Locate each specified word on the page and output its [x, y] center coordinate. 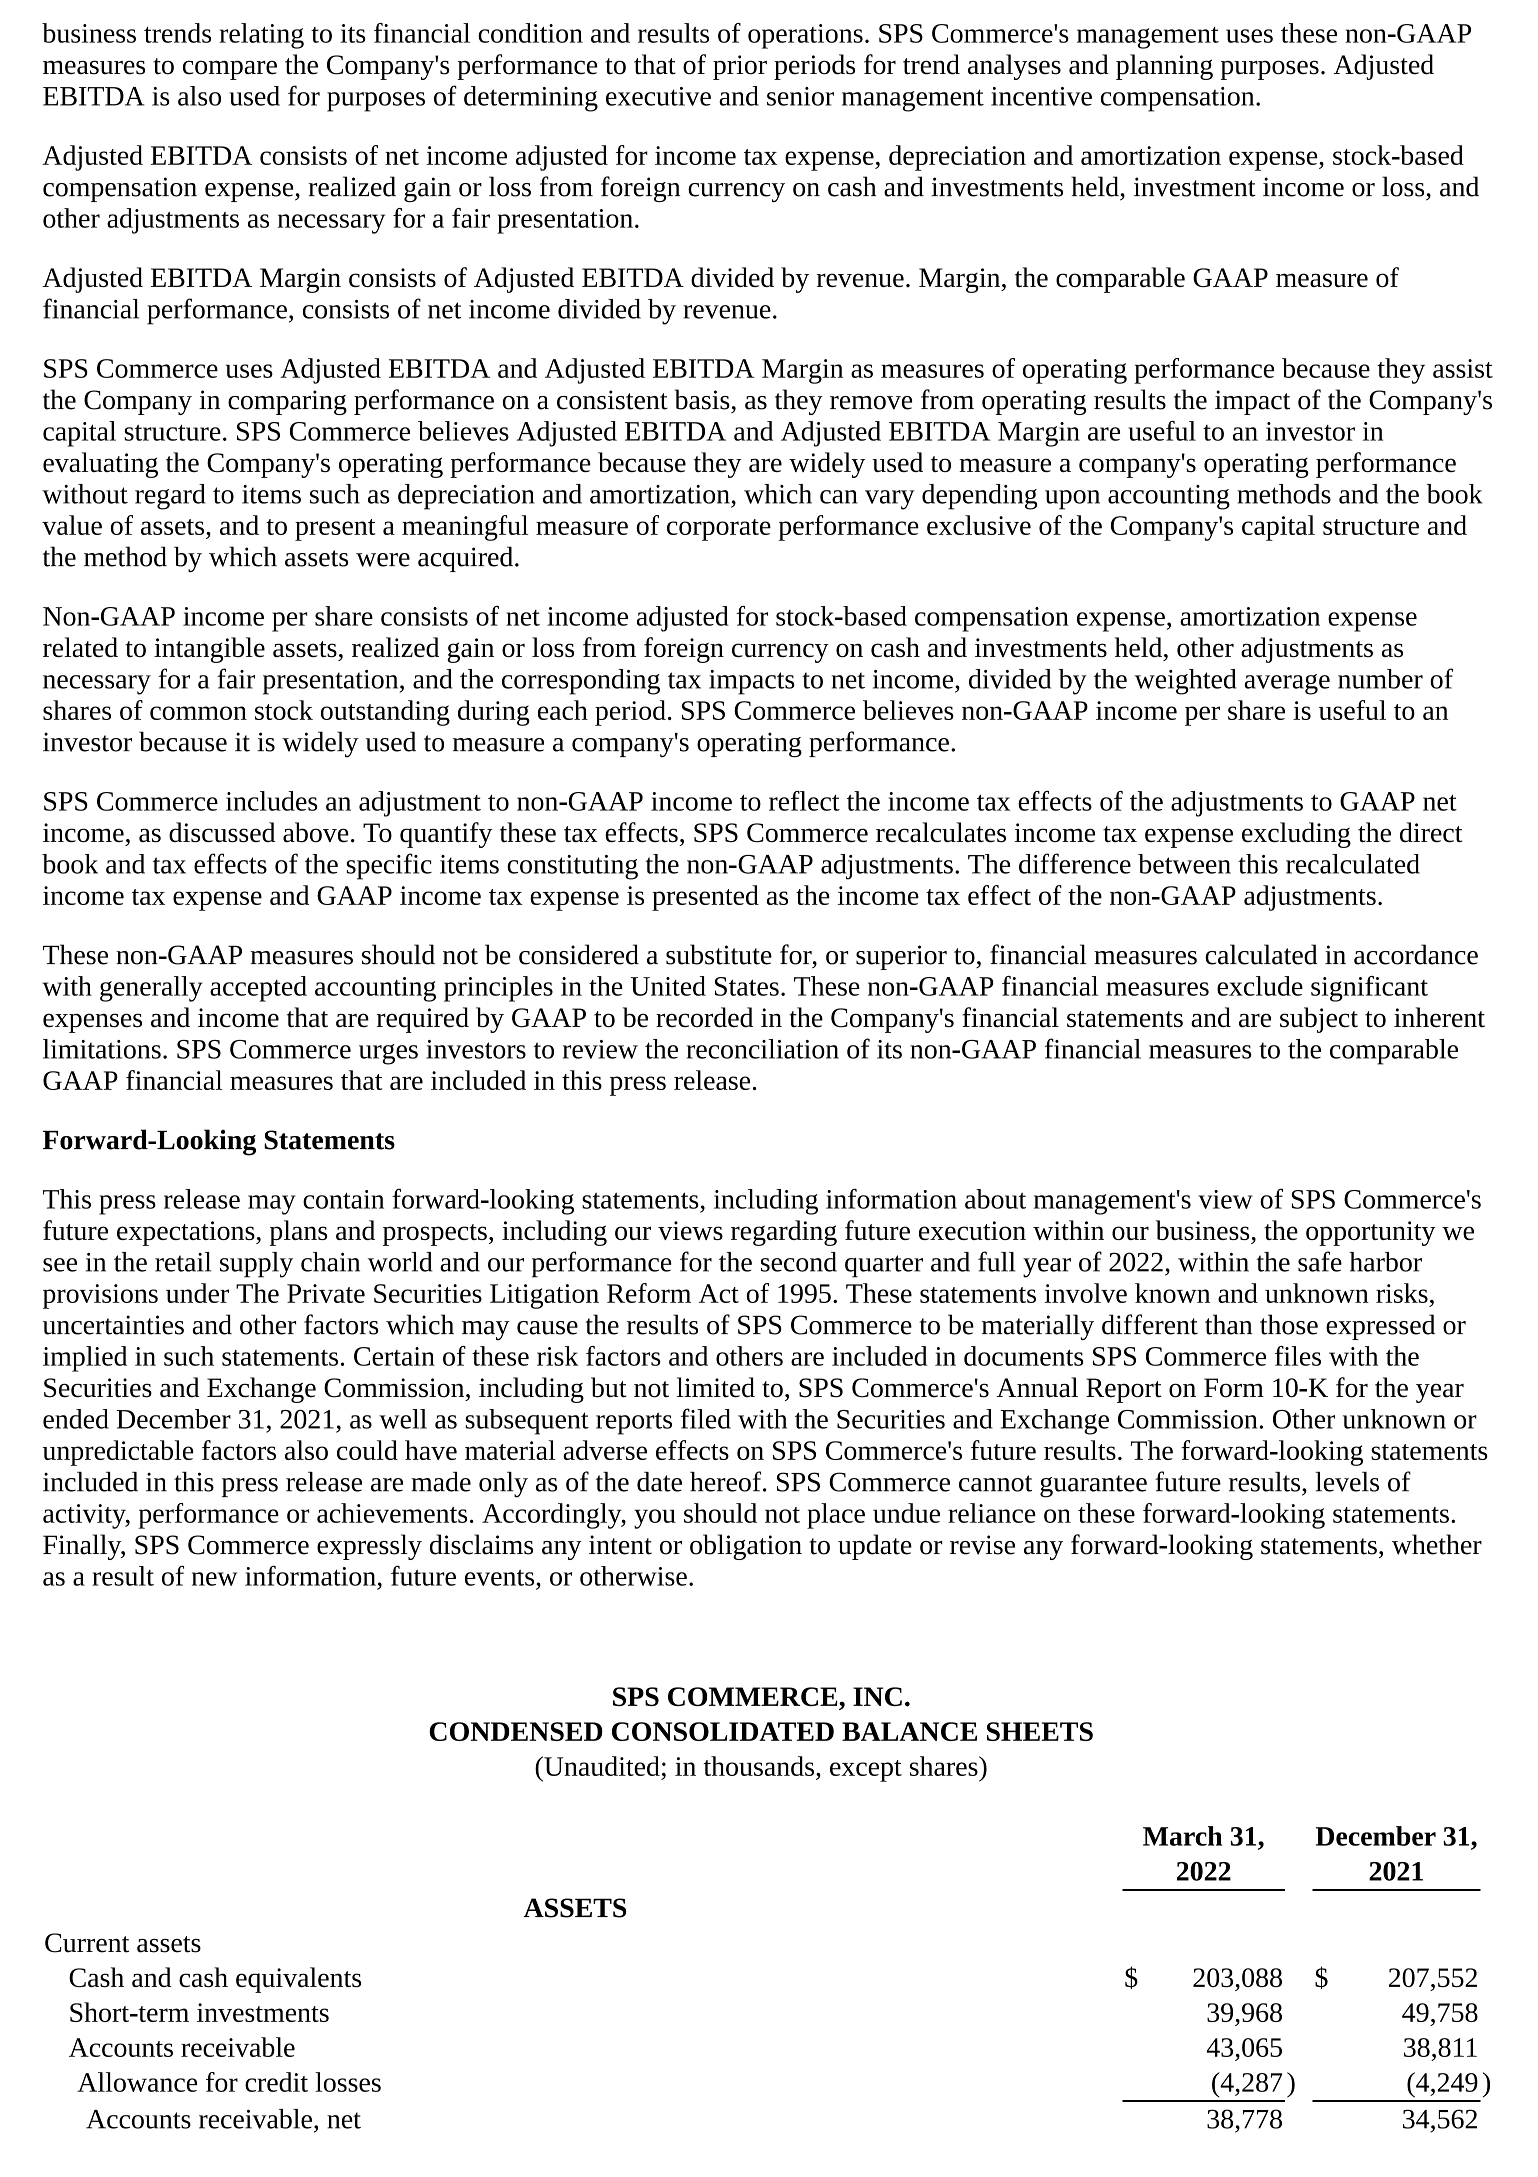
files [1298, 1356]
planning [1164, 67]
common [198, 713]
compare [230, 70]
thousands [758, 1766]
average [1287, 684]
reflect [804, 801]
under [197, 1293]
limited [715, 1387]
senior [800, 96]
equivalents [298, 1980]
